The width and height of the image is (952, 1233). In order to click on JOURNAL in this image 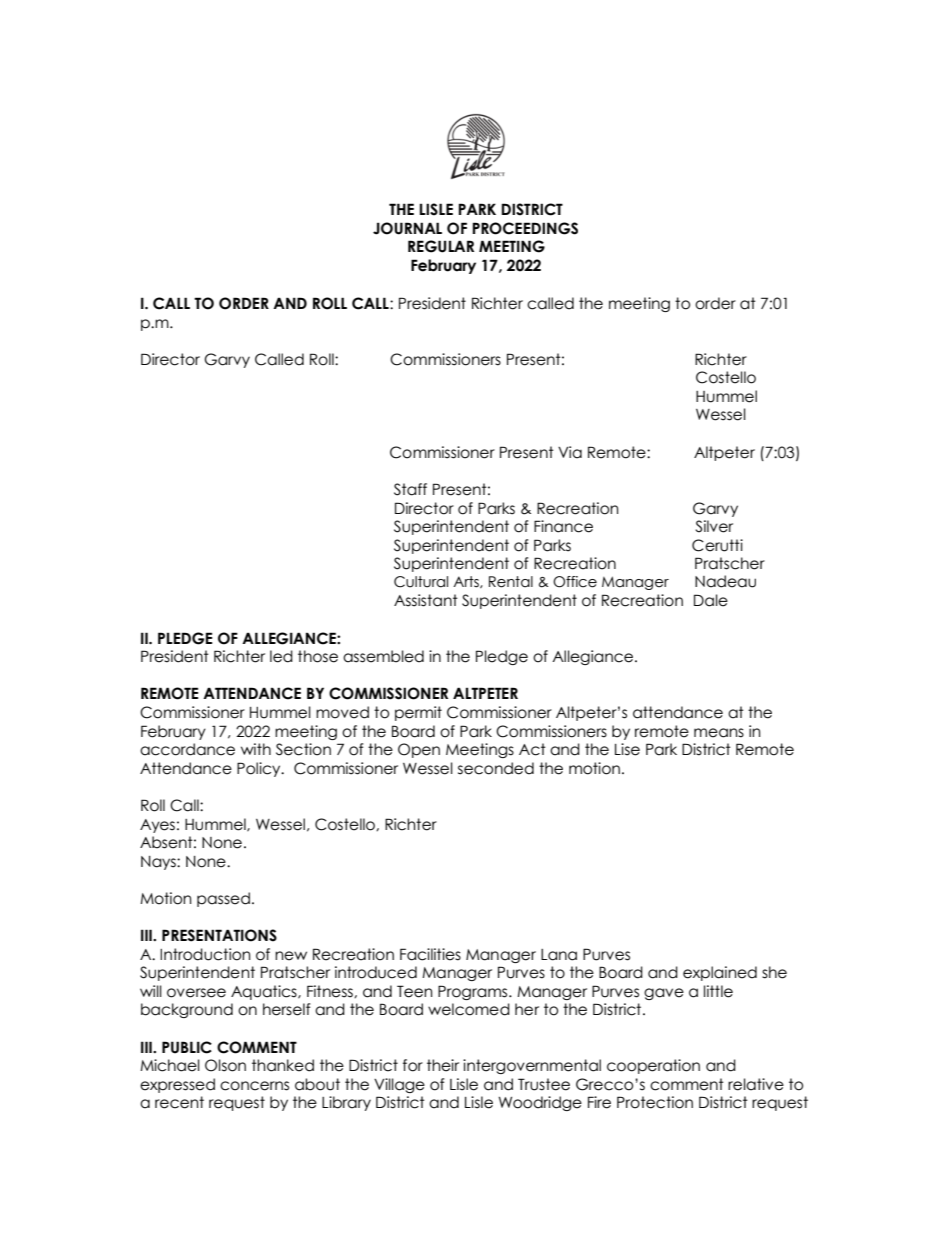, I will do `click(407, 228)`.
